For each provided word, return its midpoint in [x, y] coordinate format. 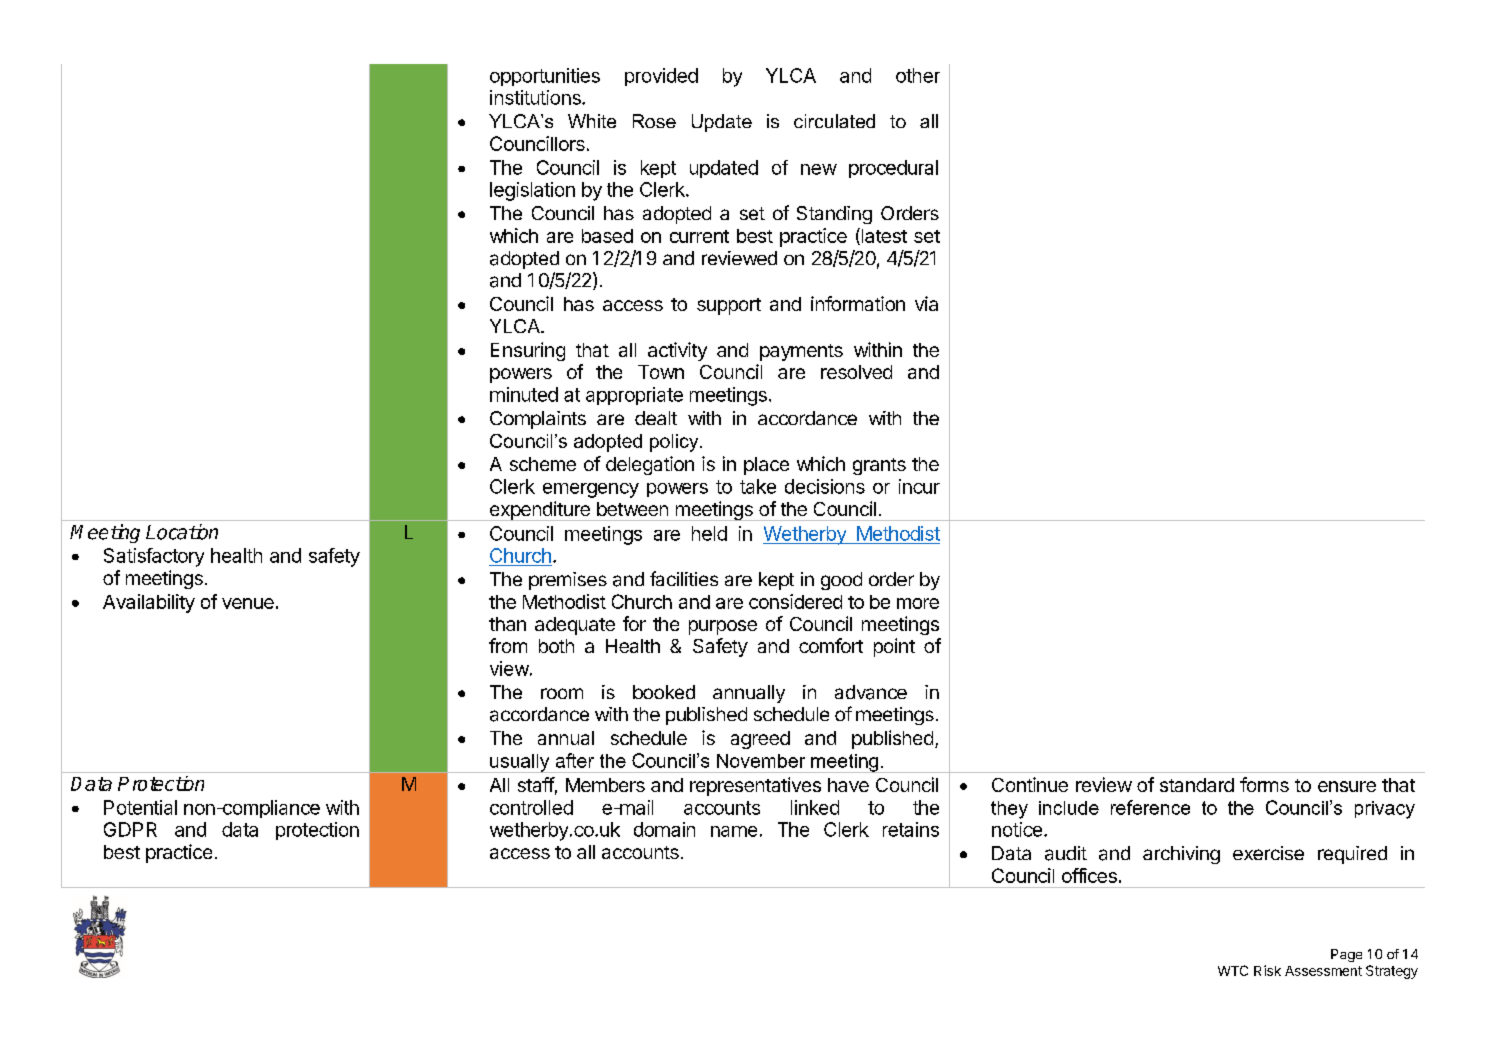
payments [801, 352]
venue [248, 603]
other [918, 75]
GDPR [130, 829]
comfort [831, 645]
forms [1264, 784]
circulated [834, 121]
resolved [856, 372]
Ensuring [528, 351]
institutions [536, 97]
